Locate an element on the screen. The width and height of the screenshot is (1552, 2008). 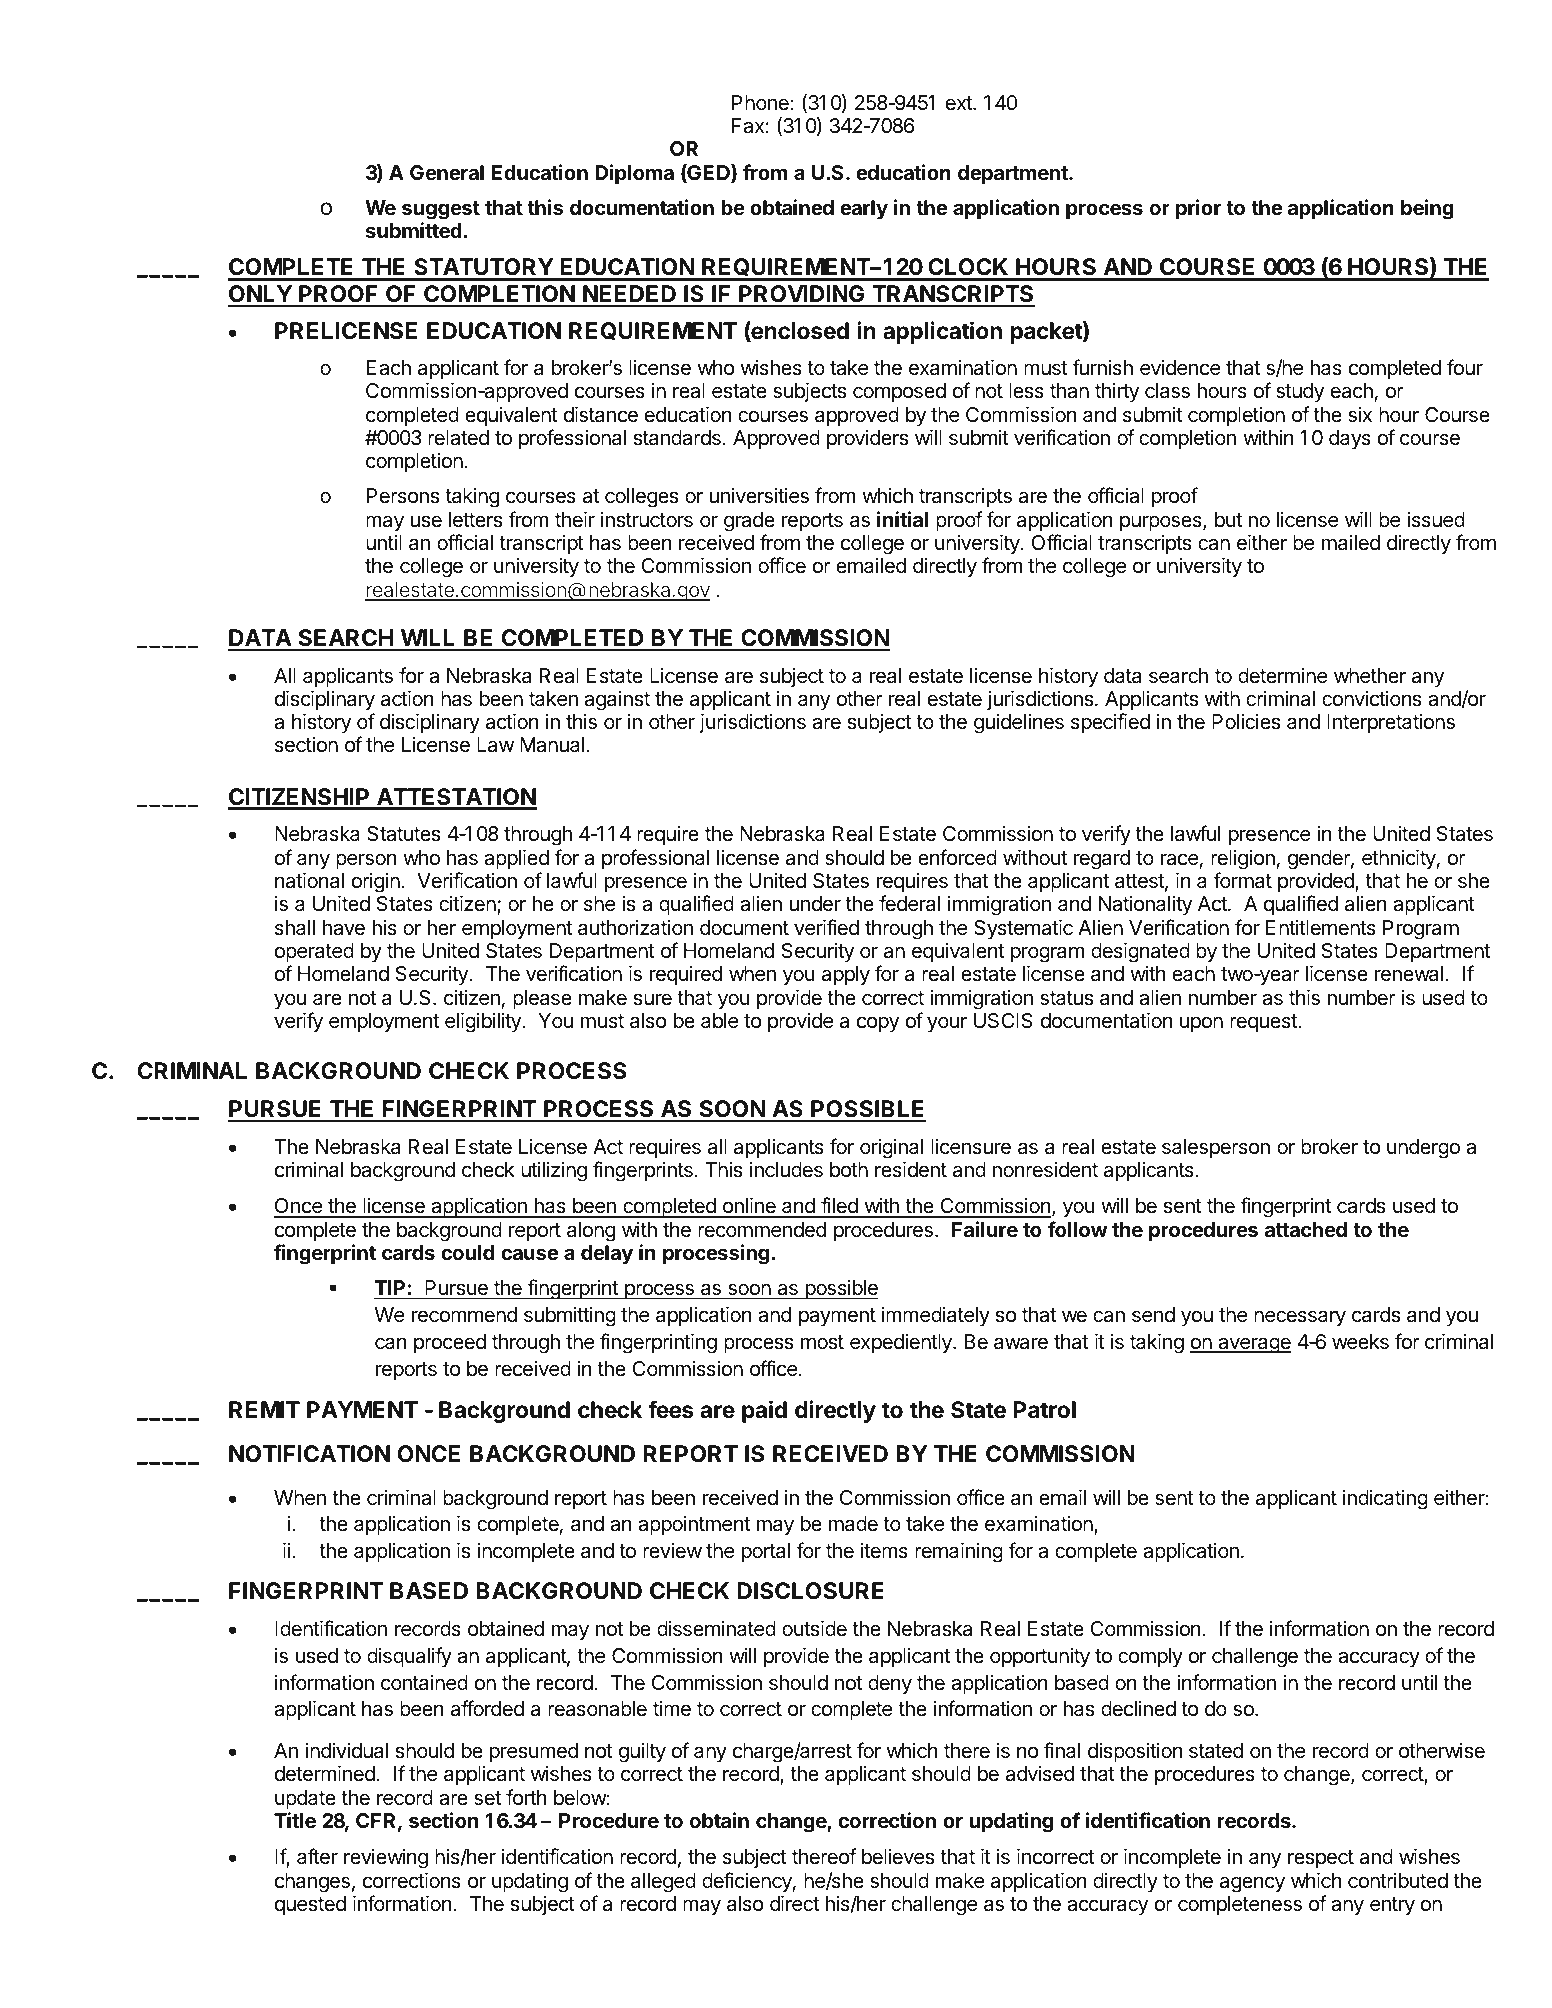
being is located at coordinates (1427, 209).
